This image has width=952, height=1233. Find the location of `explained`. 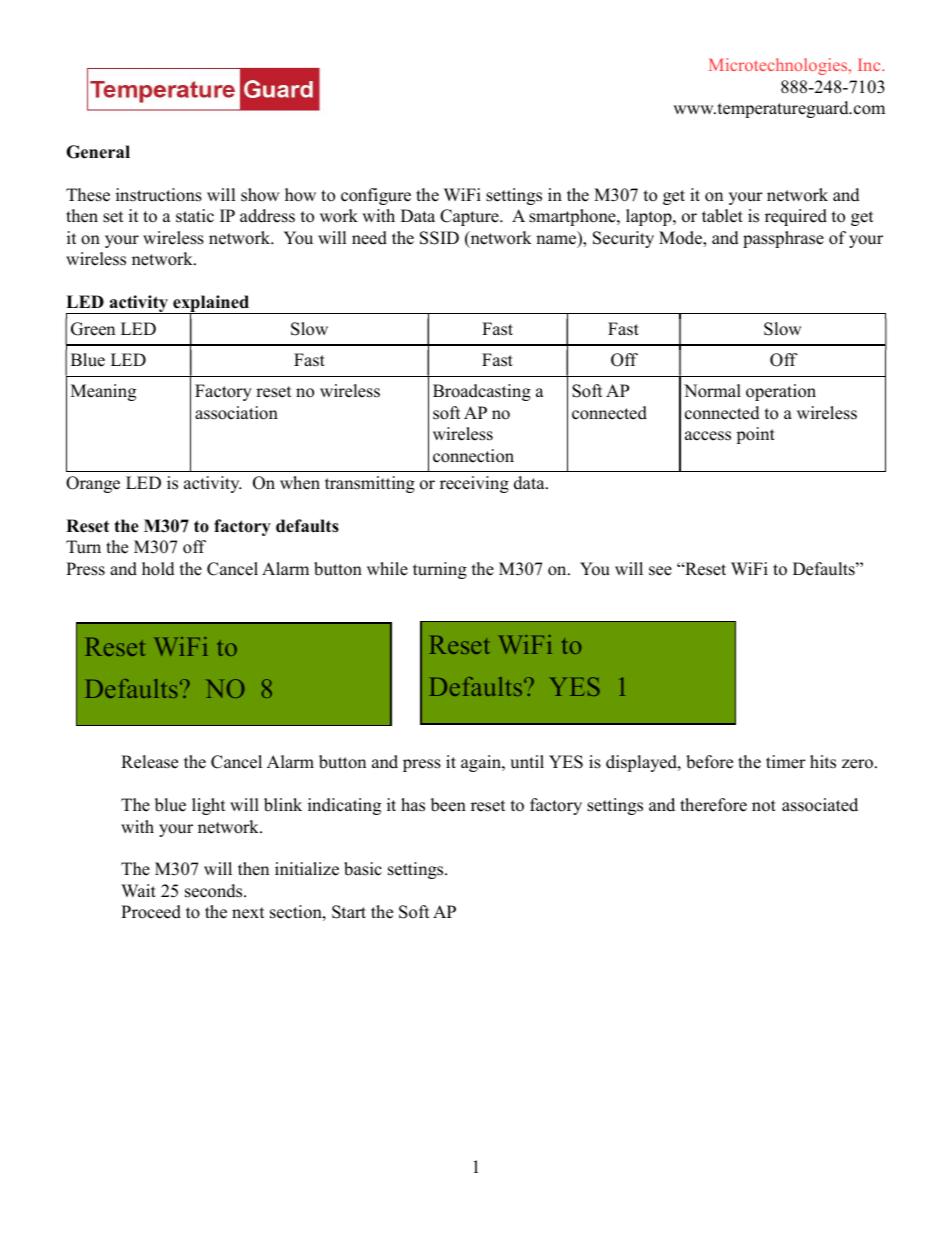

explained is located at coordinates (211, 305).
